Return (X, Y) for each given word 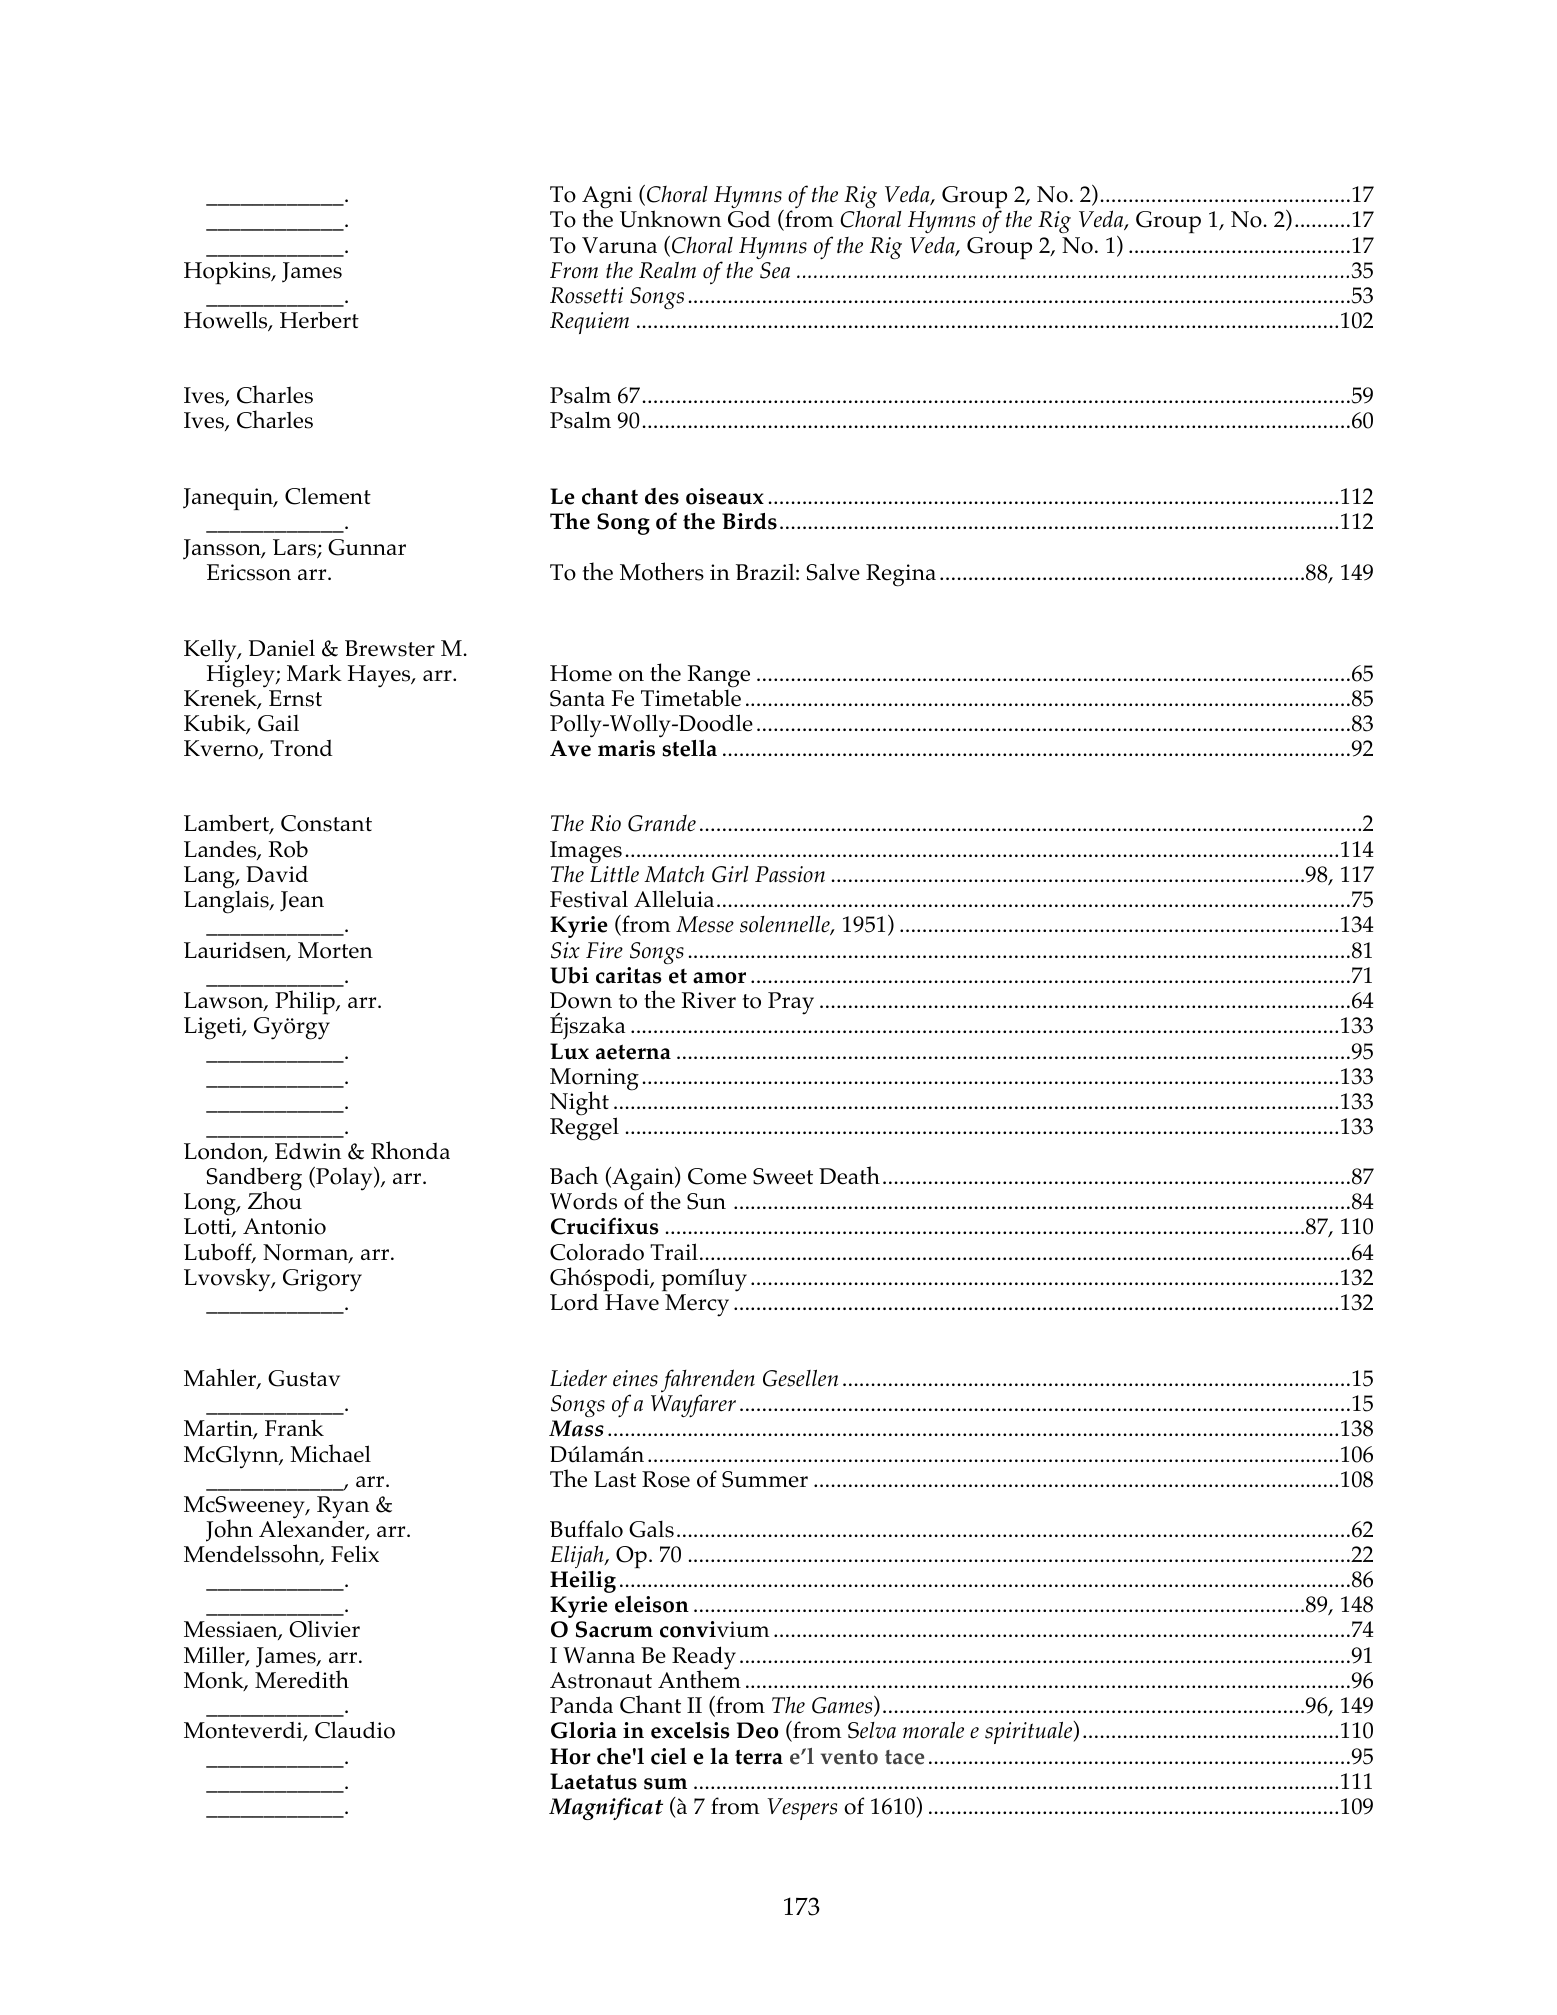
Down (581, 1000)
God (749, 219)
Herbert (319, 320)
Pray (791, 1003)
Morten (335, 950)
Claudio (355, 1730)
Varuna (619, 245)
